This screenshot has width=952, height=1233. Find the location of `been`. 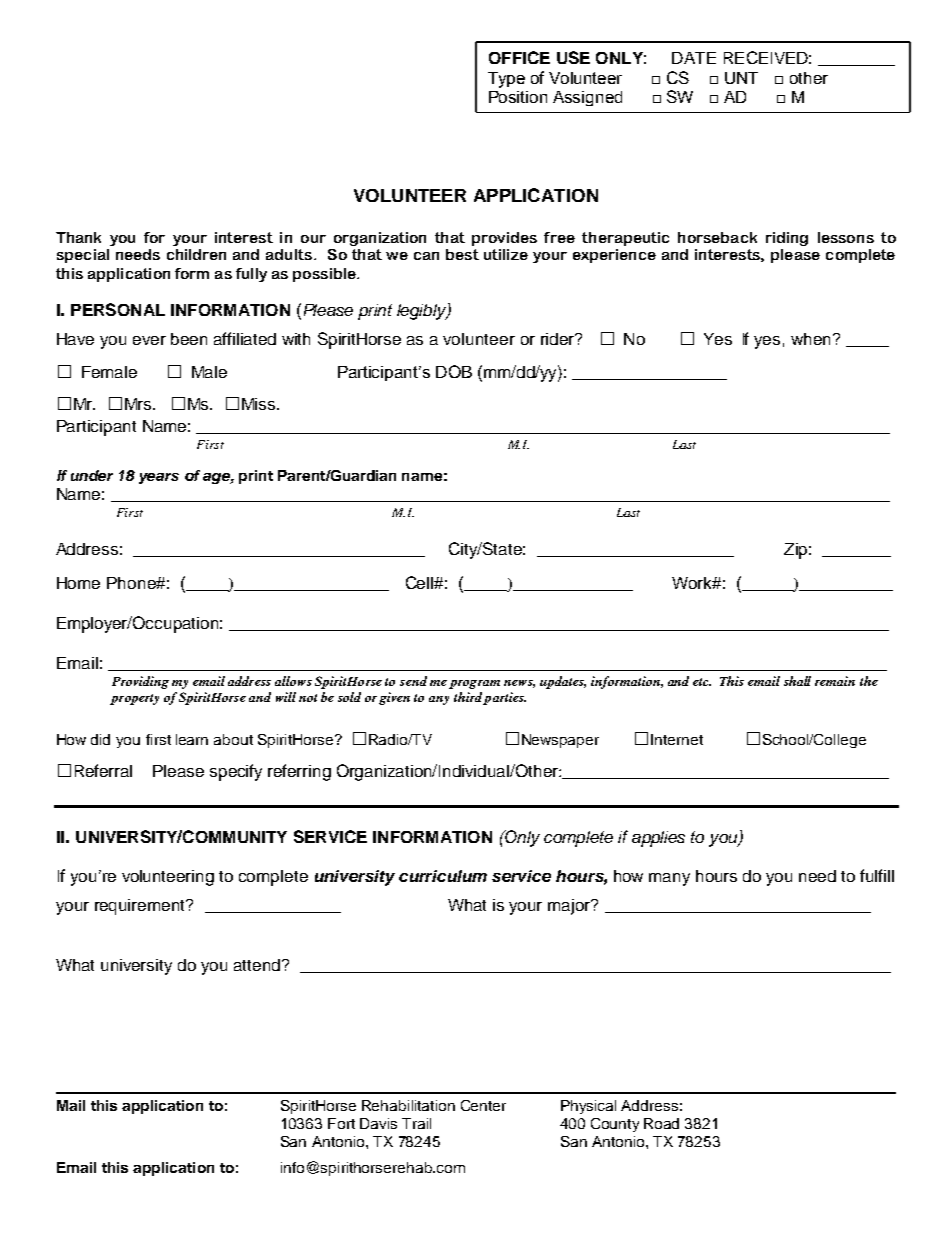

been is located at coordinates (189, 339).
